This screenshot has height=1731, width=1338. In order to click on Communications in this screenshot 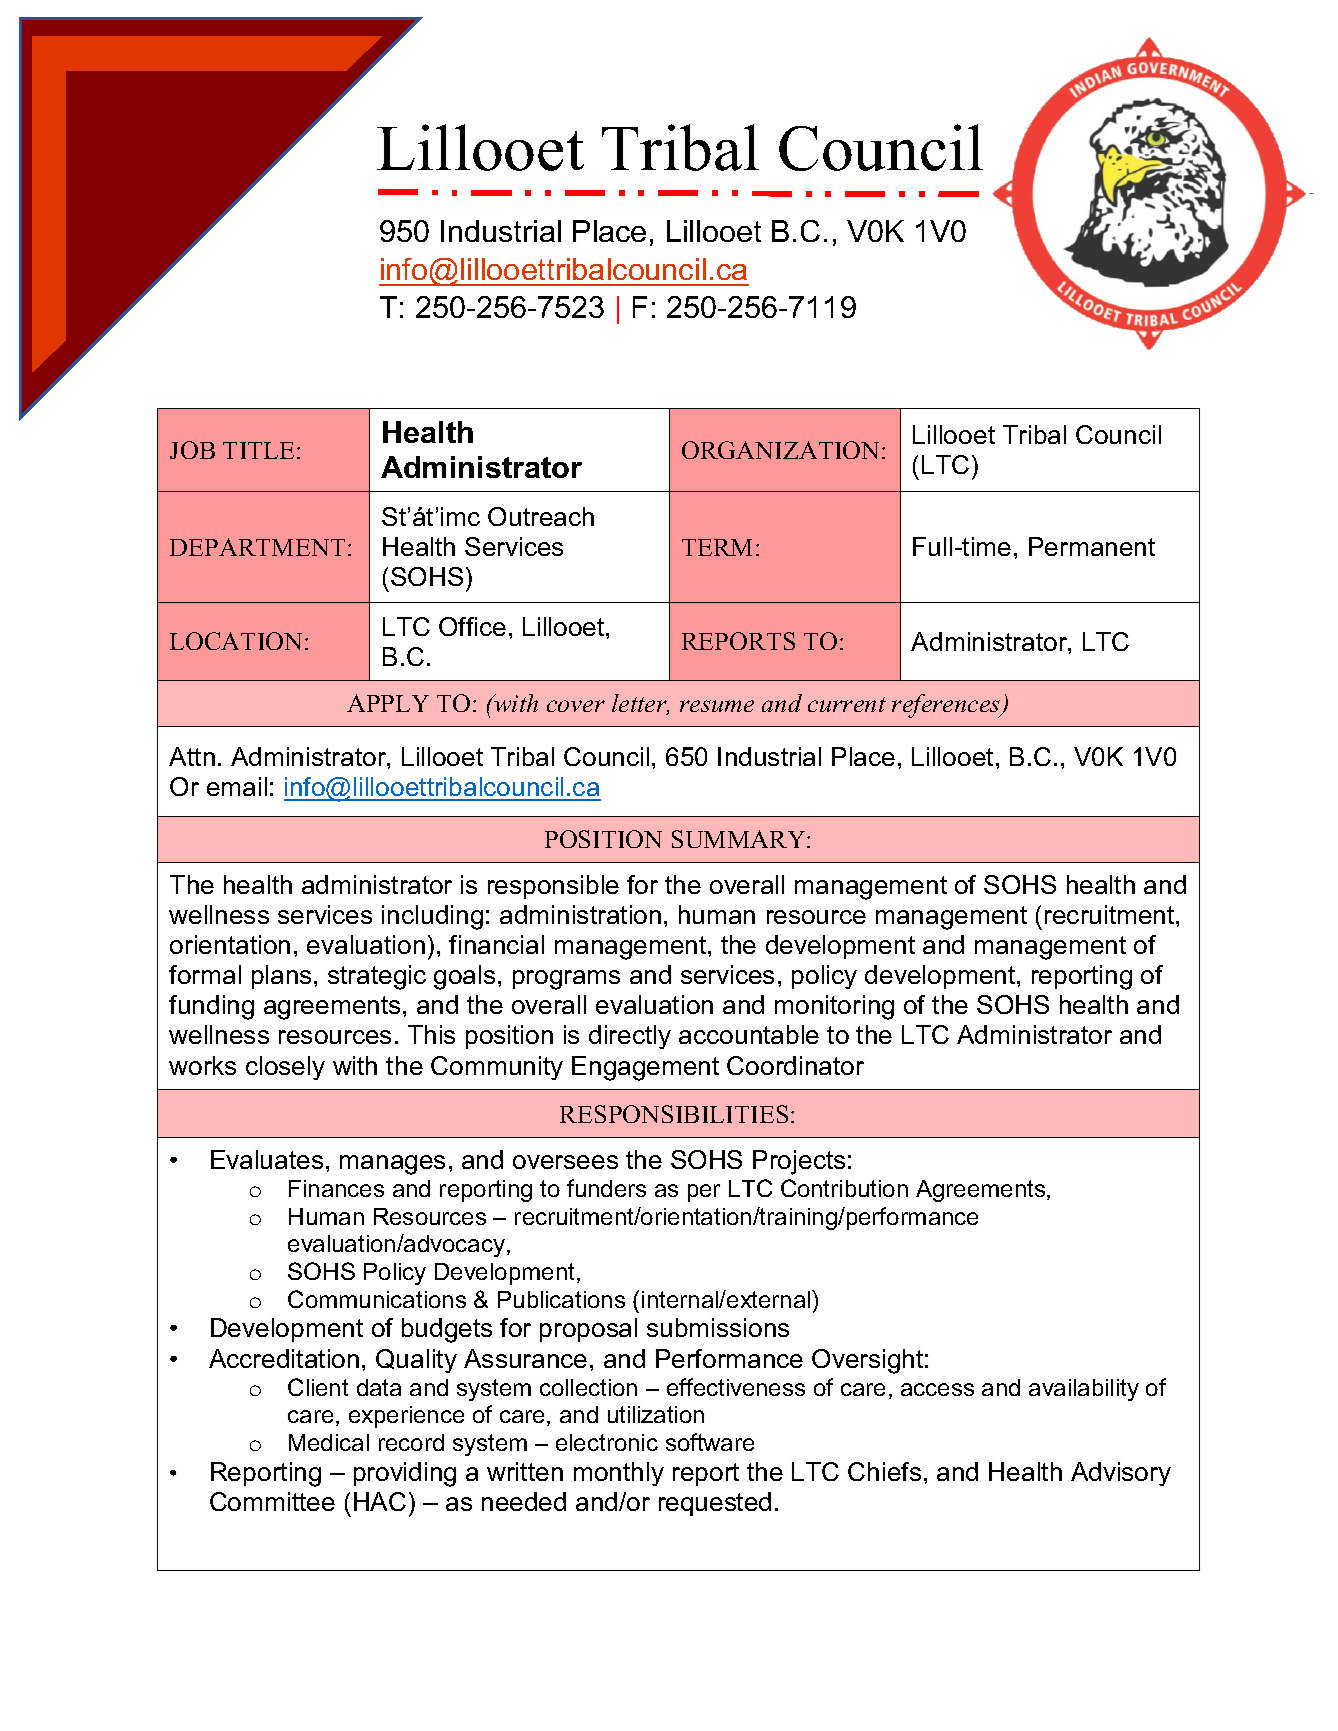, I will do `click(377, 1299)`.
